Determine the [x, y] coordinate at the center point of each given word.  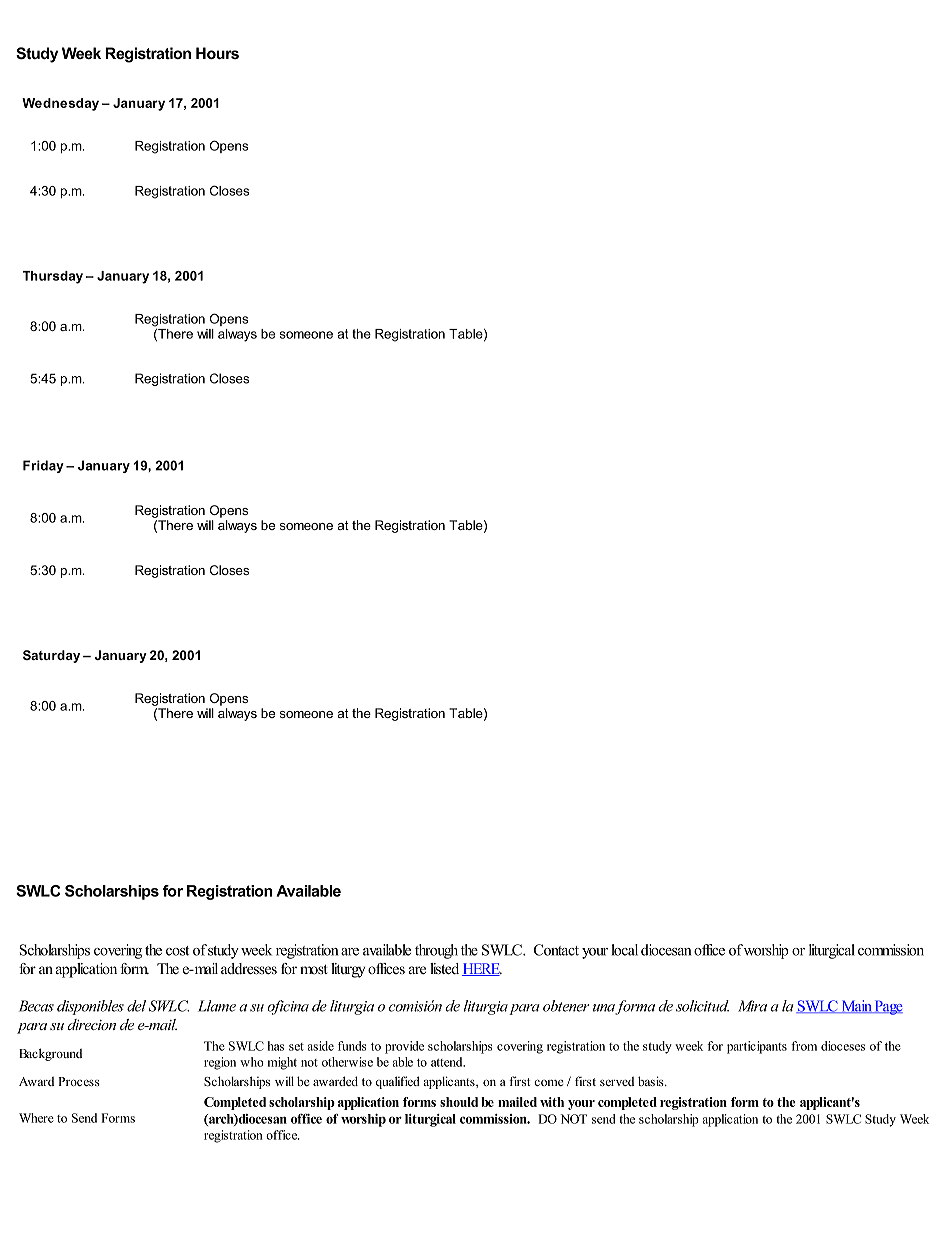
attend [448, 1062]
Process [79, 1081]
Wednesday [60, 104]
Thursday [52, 277]
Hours [217, 53]
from [804, 1046]
